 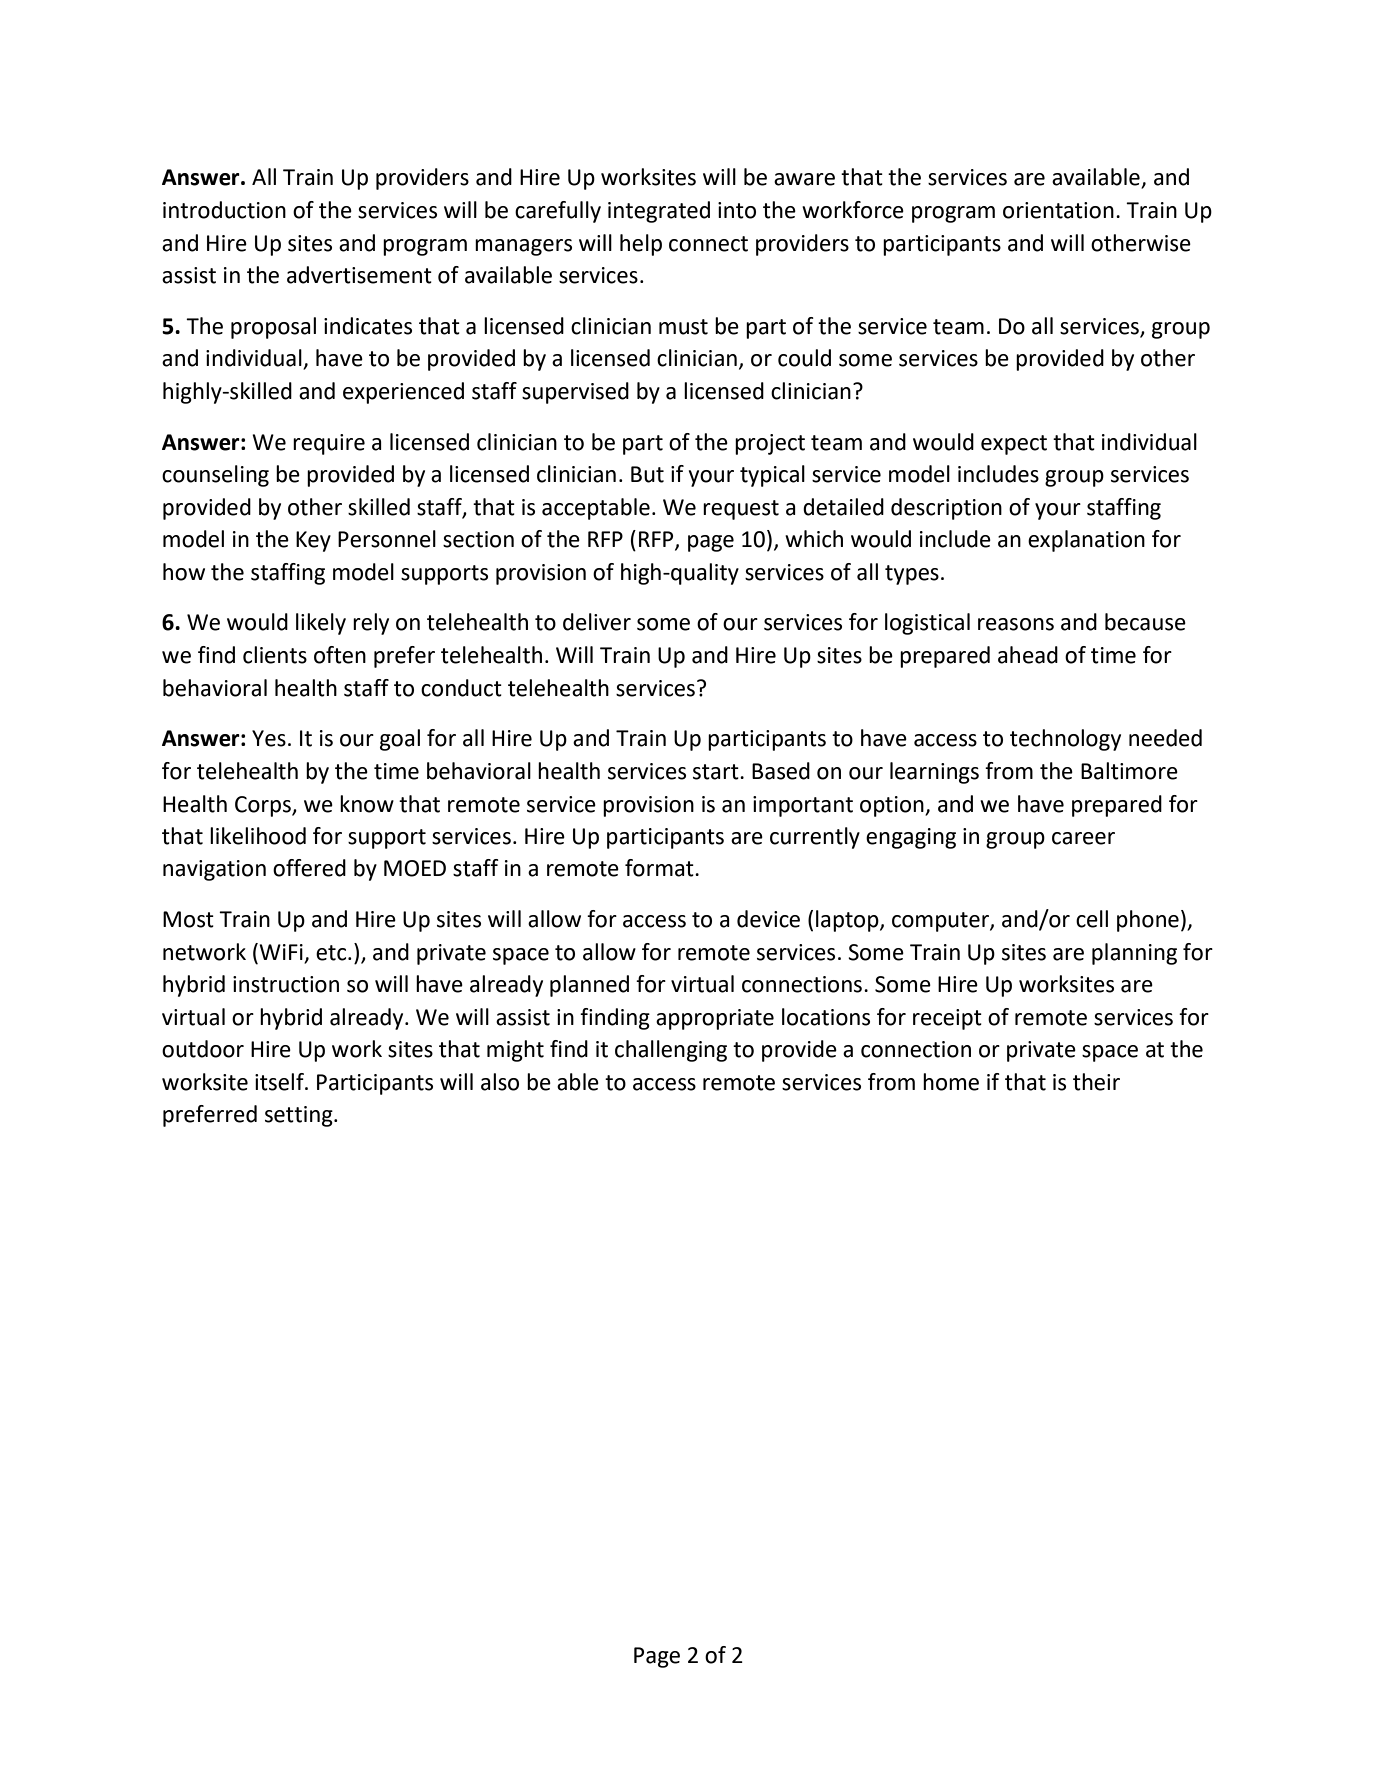 I want to click on start, so click(x=717, y=772).
